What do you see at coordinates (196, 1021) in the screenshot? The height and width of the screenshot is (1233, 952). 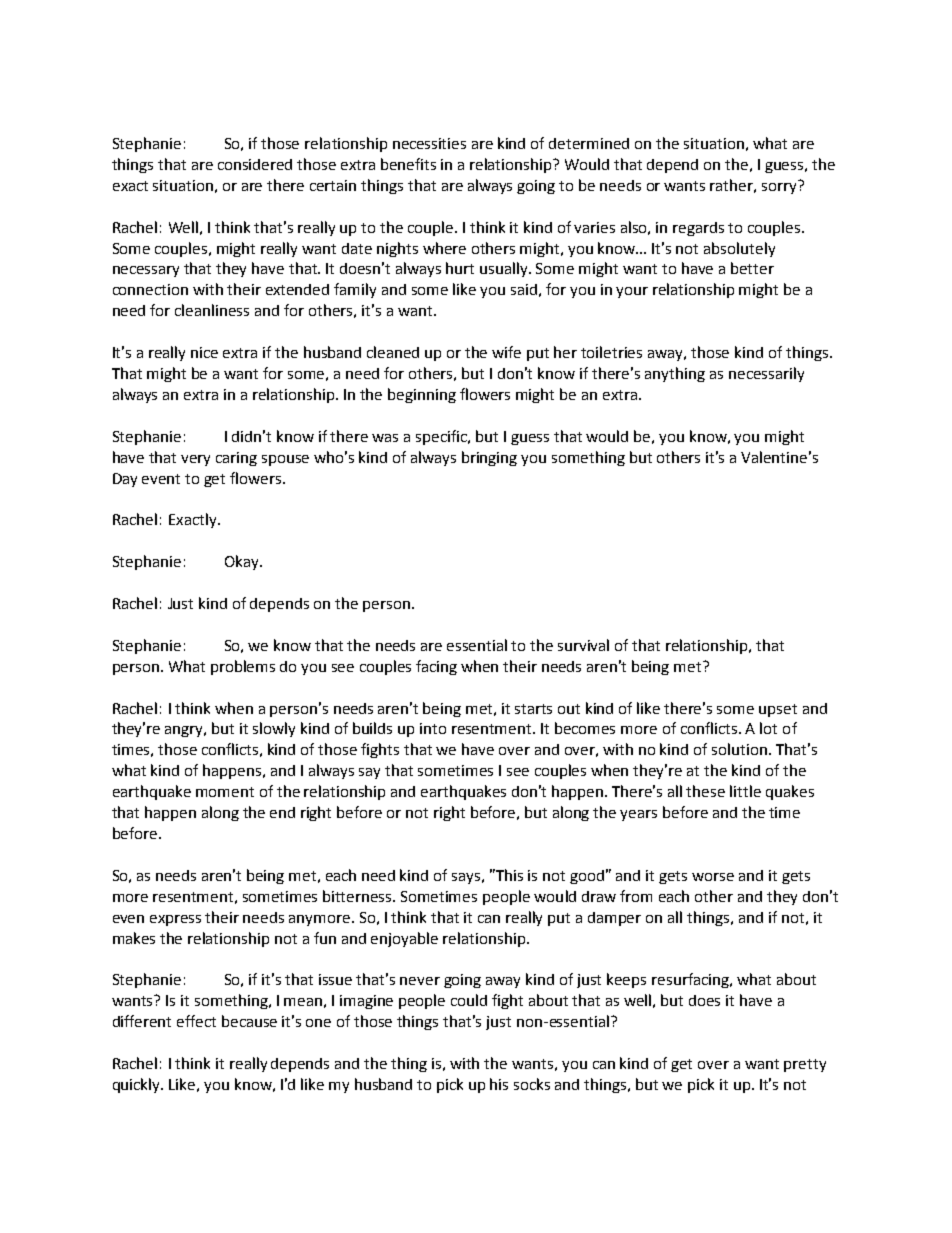 I see `effect` at bounding box center [196, 1021].
